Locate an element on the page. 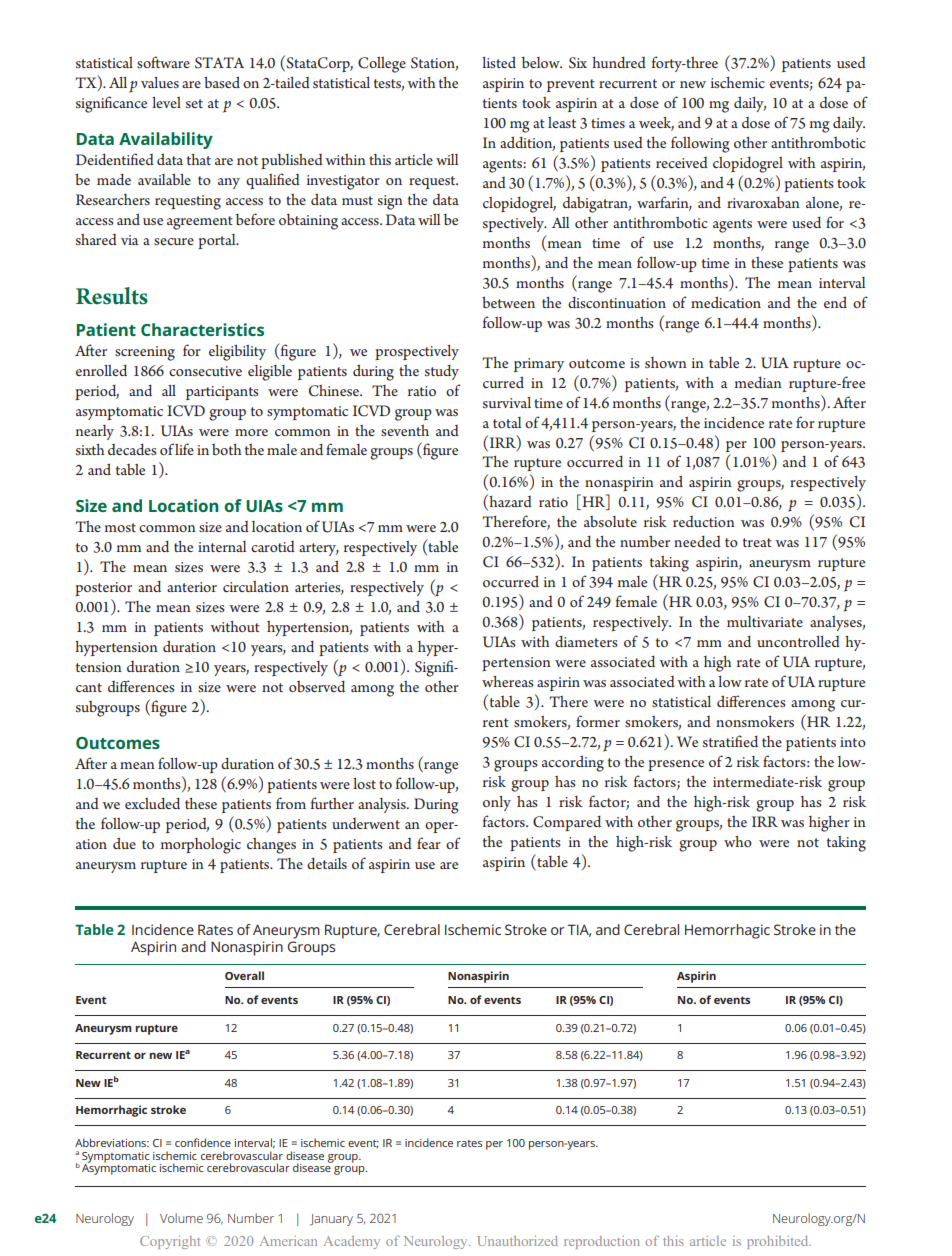 This page has width=952, height=1256. fear is located at coordinates (429, 843).
